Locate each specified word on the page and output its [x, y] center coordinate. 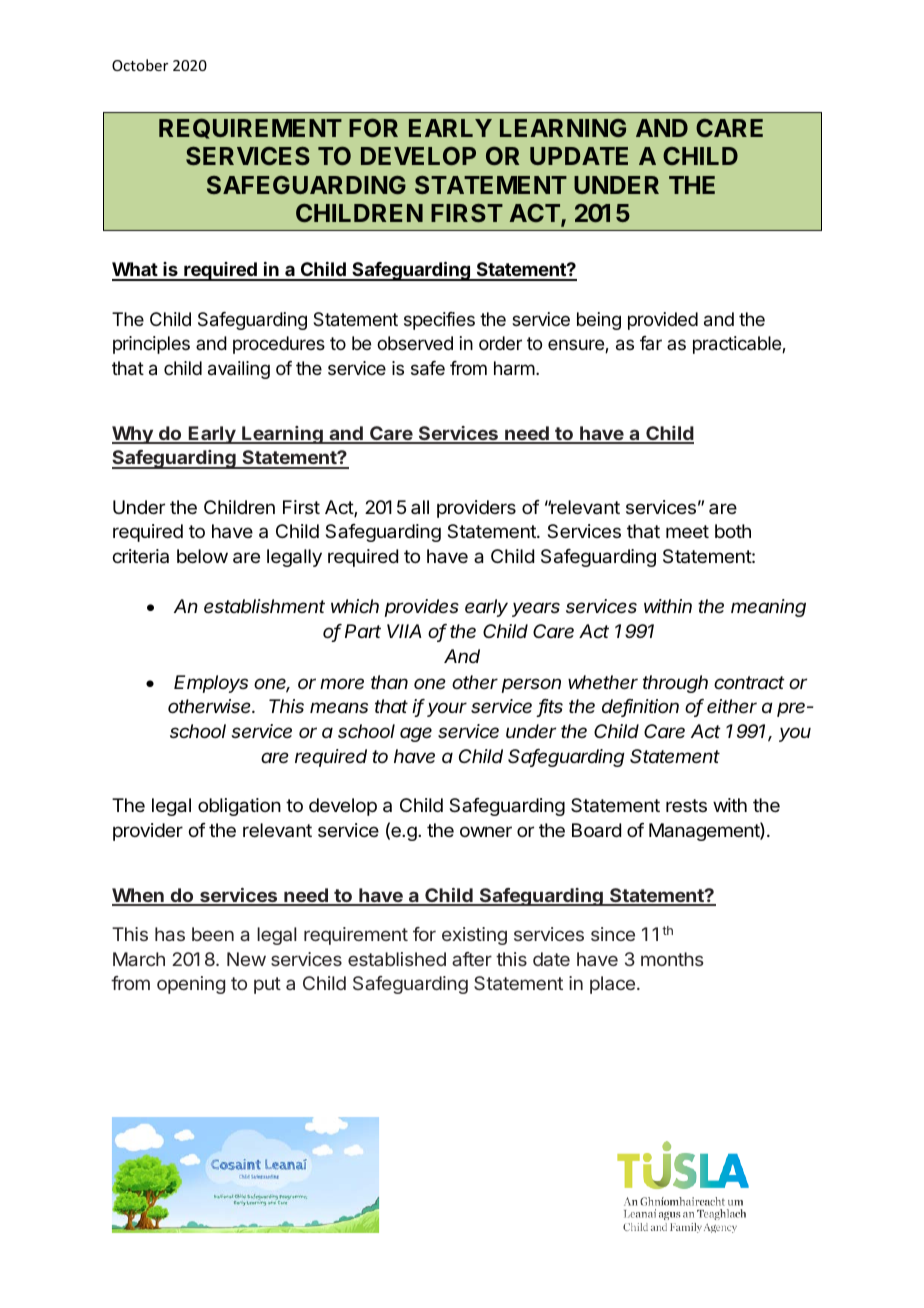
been [213, 934]
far [651, 343]
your [447, 709]
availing [239, 370]
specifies [439, 321]
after [472, 959]
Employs [211, 684]
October [140, 65]
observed [415, 343]
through [675, 684]
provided [663, 321]
